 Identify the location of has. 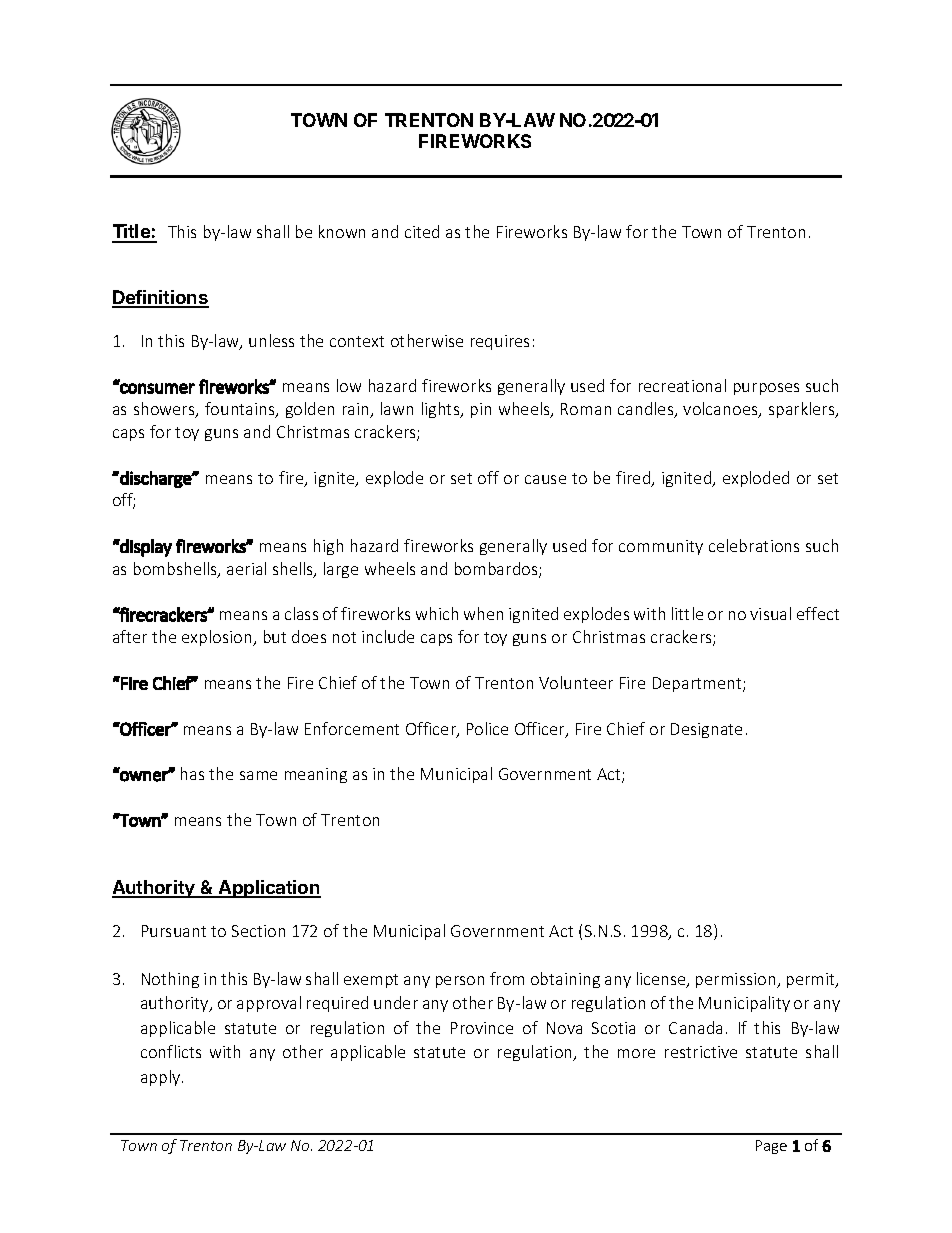
(192, 773).
